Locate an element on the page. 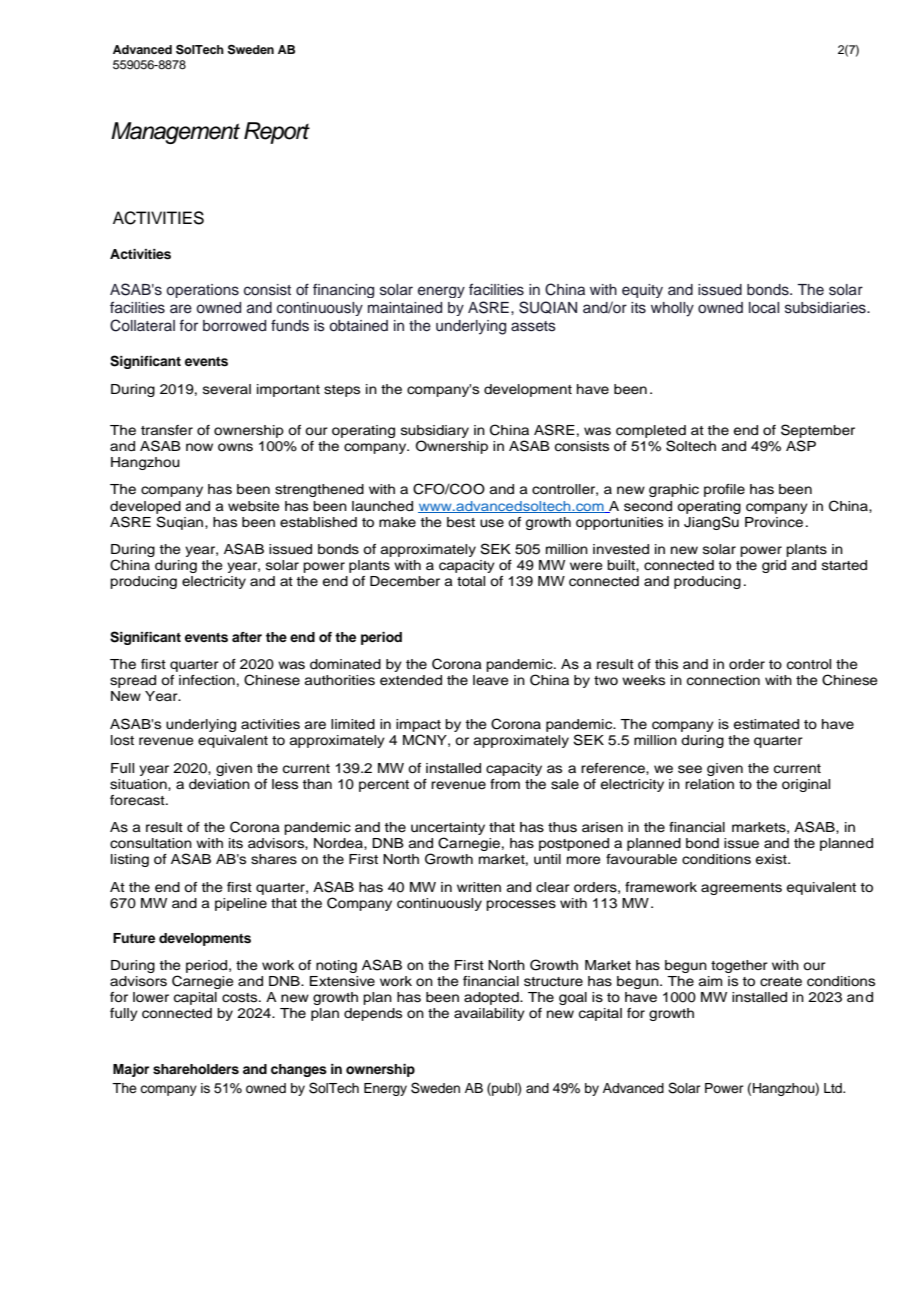 The width and height of the image is (924, 1308). availability is located at coordinates (489, 1014).
